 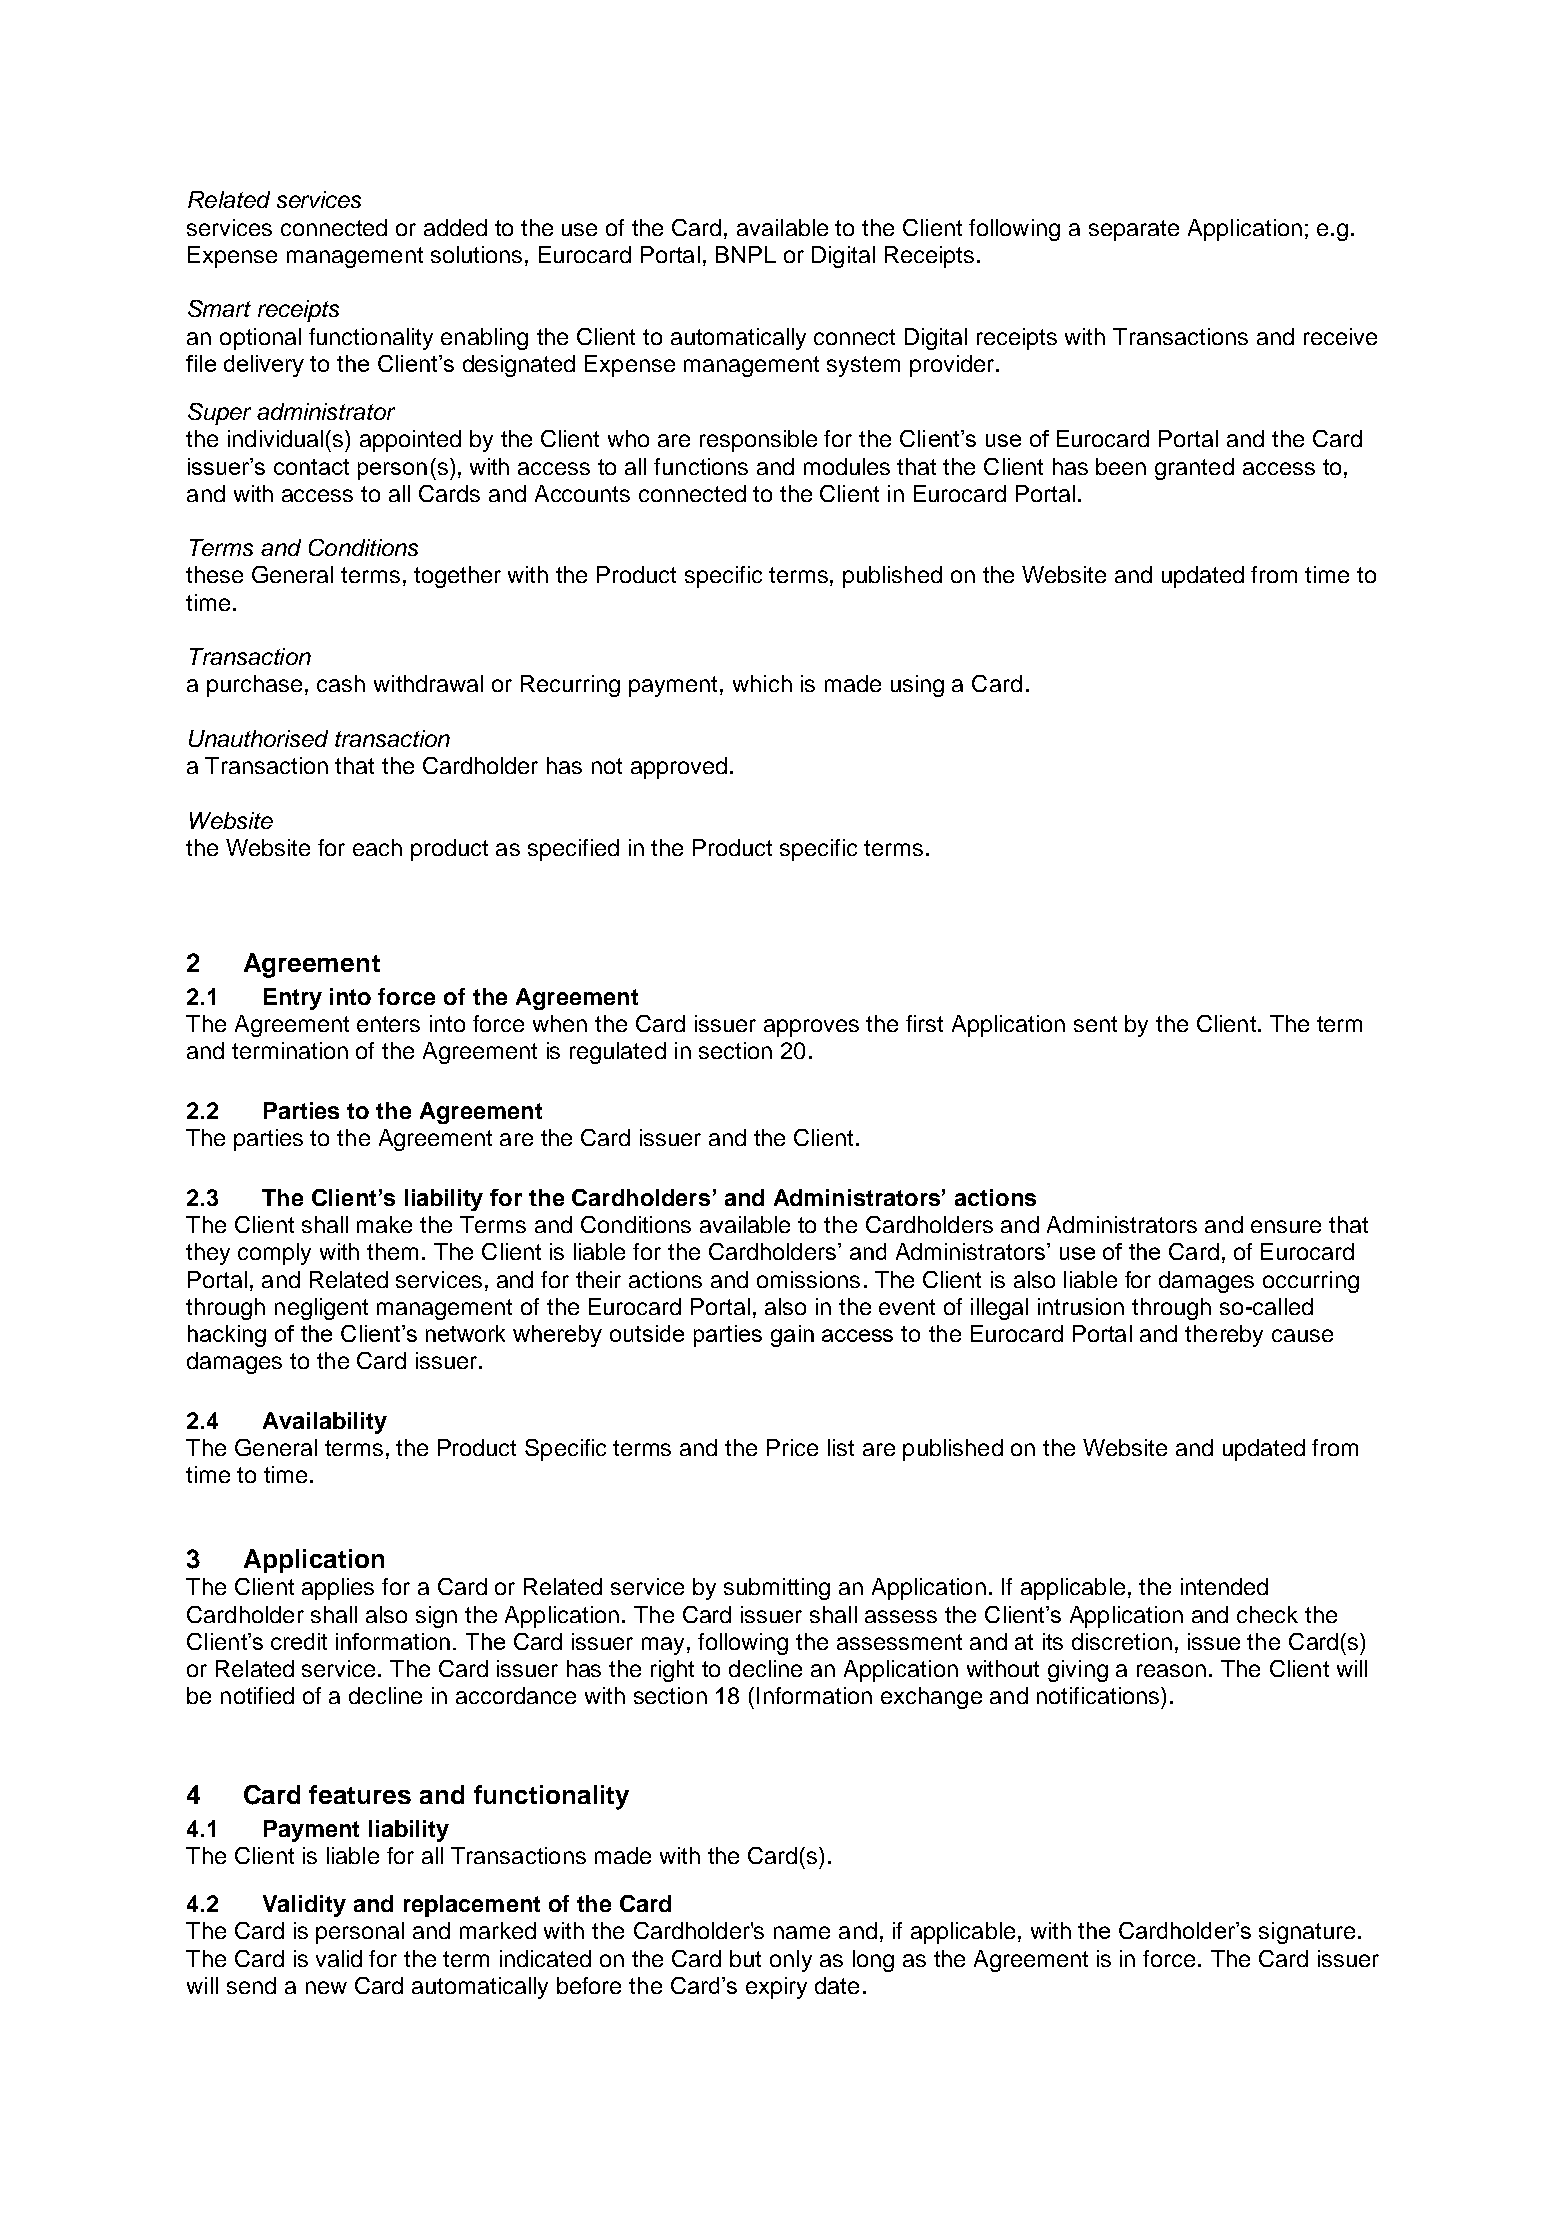 I want to click on cash, so click(x=341, y=683).
